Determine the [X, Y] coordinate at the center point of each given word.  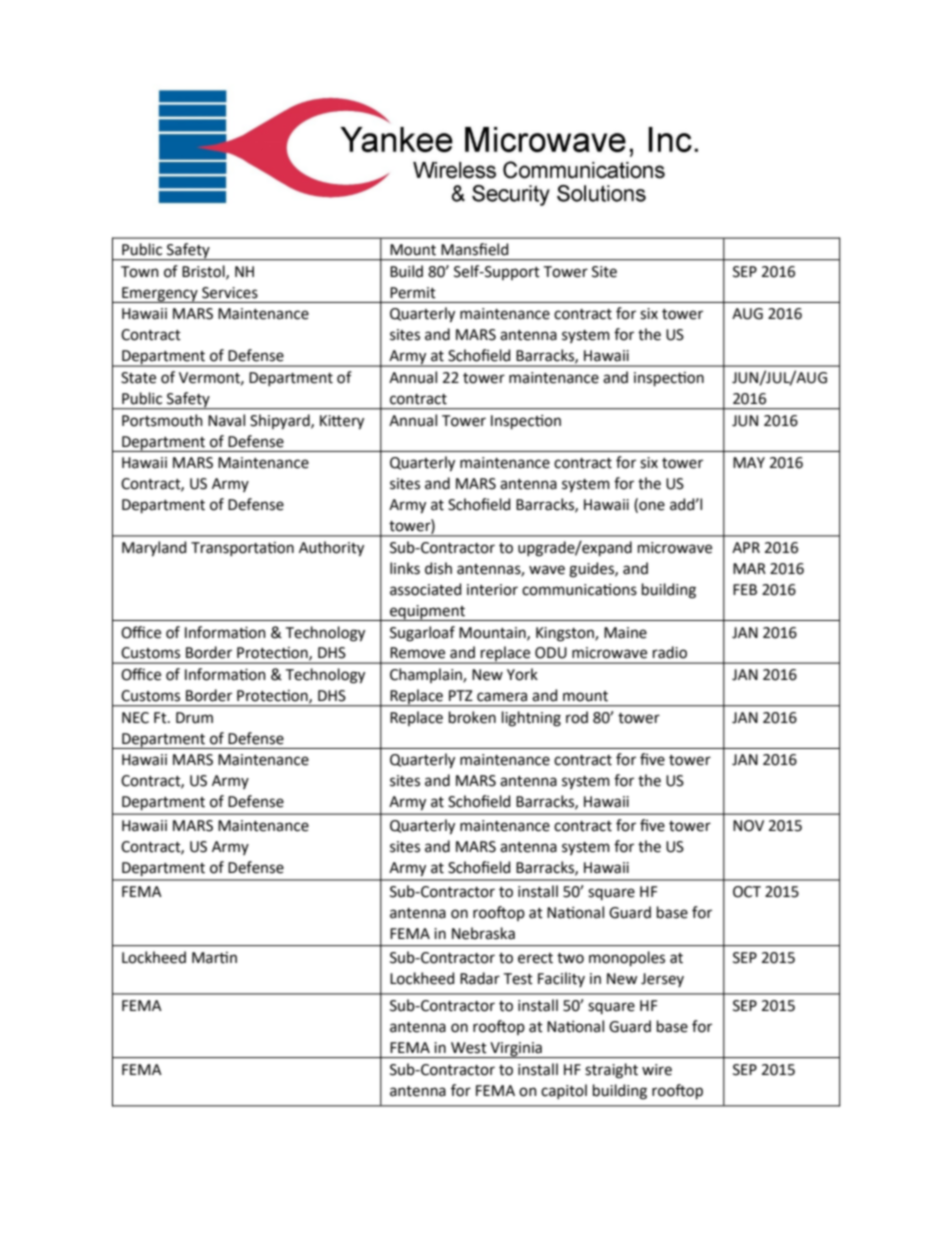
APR [746, 547]
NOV [748, 826]
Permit [413, 293]
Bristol [204, 272]
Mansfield [474, 249]
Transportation [242, 549]
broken [472, 717]
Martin [214, 958]
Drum [194, 718]
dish [438, 568]
